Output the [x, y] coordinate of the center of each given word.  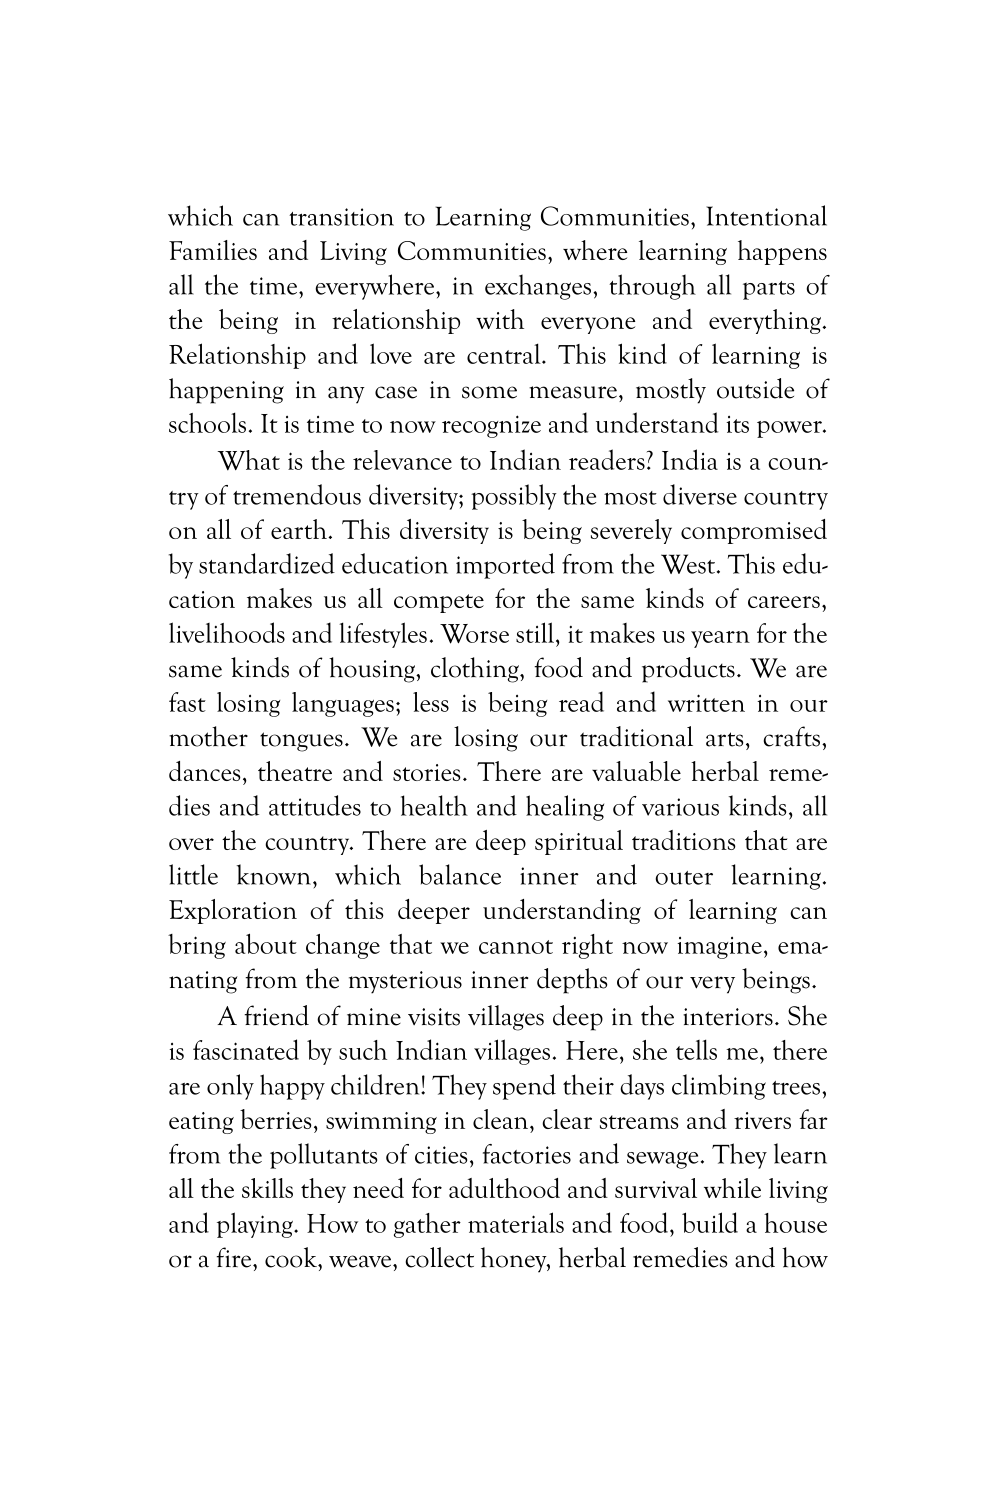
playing [256, 1225]
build [710, 1222]
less [431, 702]
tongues [301, 742]
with [500, 319]
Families [213, 250]
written [706, 703]
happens [782, 252]
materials [516, 1222]
